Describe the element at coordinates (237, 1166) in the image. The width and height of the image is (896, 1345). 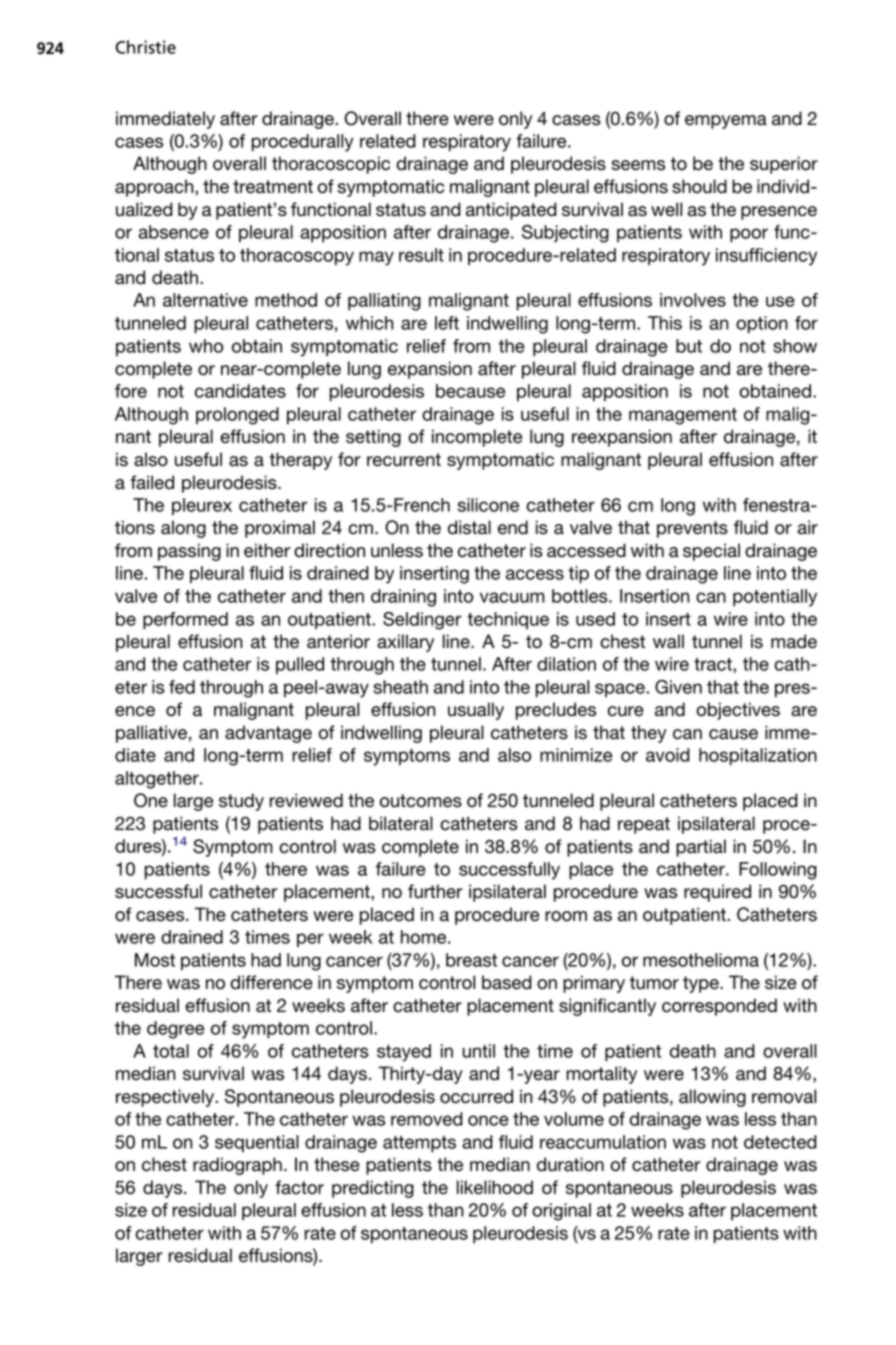
I see `radiograph` at that location.
